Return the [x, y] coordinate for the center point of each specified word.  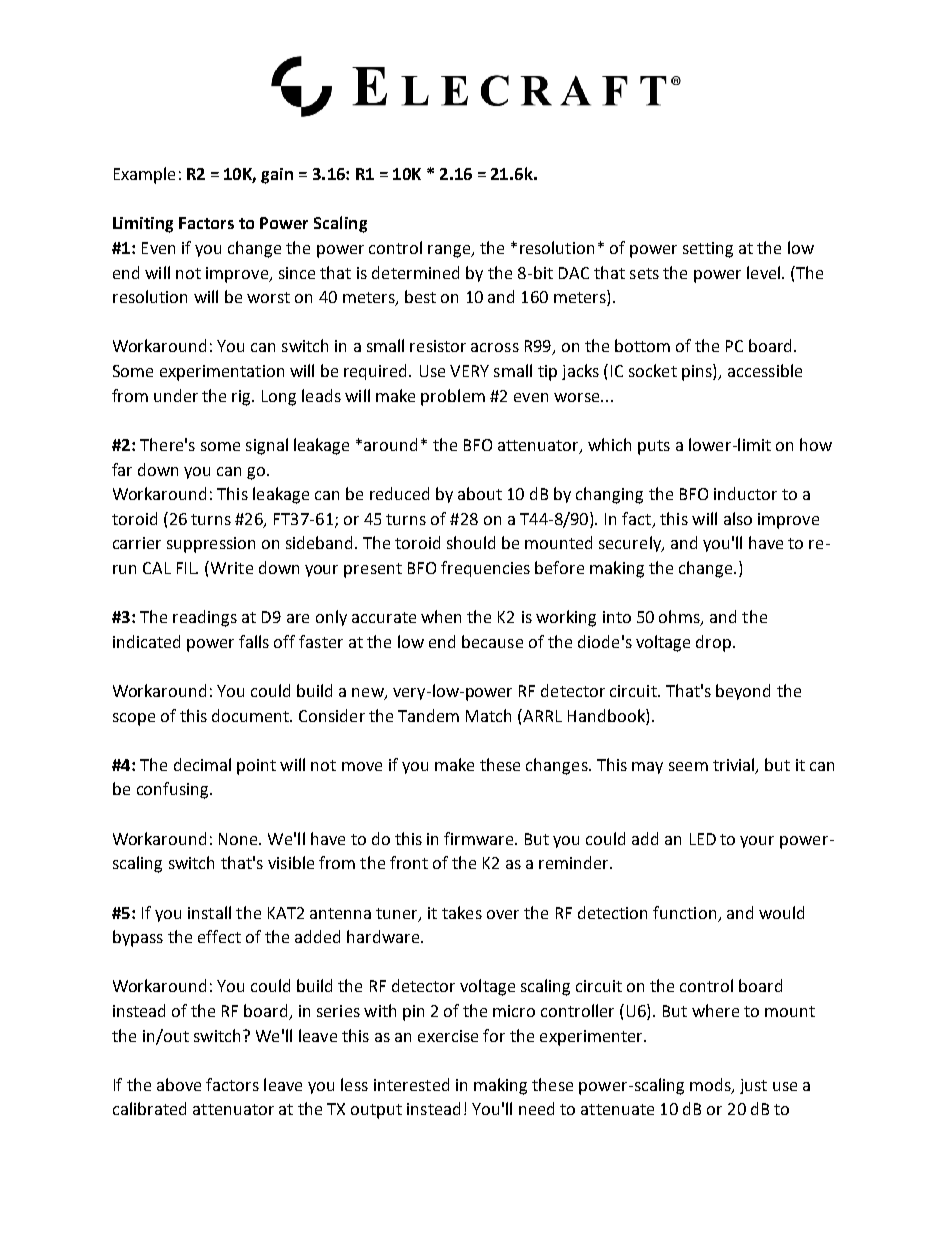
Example [144, 175]
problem [453, 397]
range [450, 251]
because [492, 641]
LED [703, 839]
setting [708, 250]
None [239, 839]
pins [698, 372]
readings [205, 618]
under [176, 395]
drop [715, 643]
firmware [480, 838]
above [179, 1084]
